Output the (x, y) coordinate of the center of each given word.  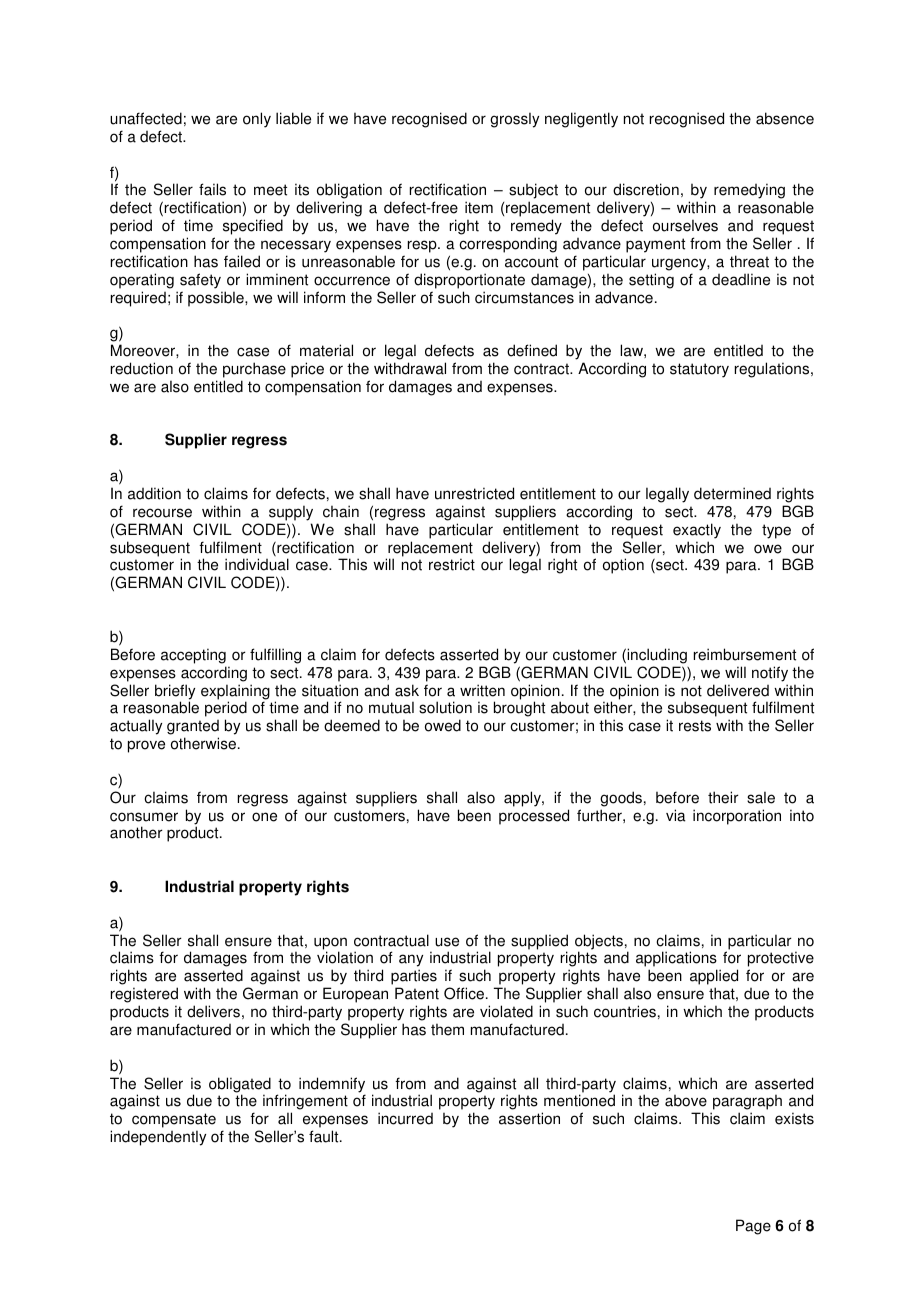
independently (158, 1138)
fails (212, 189)
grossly (514, 120)
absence (785, 118)
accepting (193, 656)
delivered (738, 690)
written (482, 690)
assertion (529, 1118)
